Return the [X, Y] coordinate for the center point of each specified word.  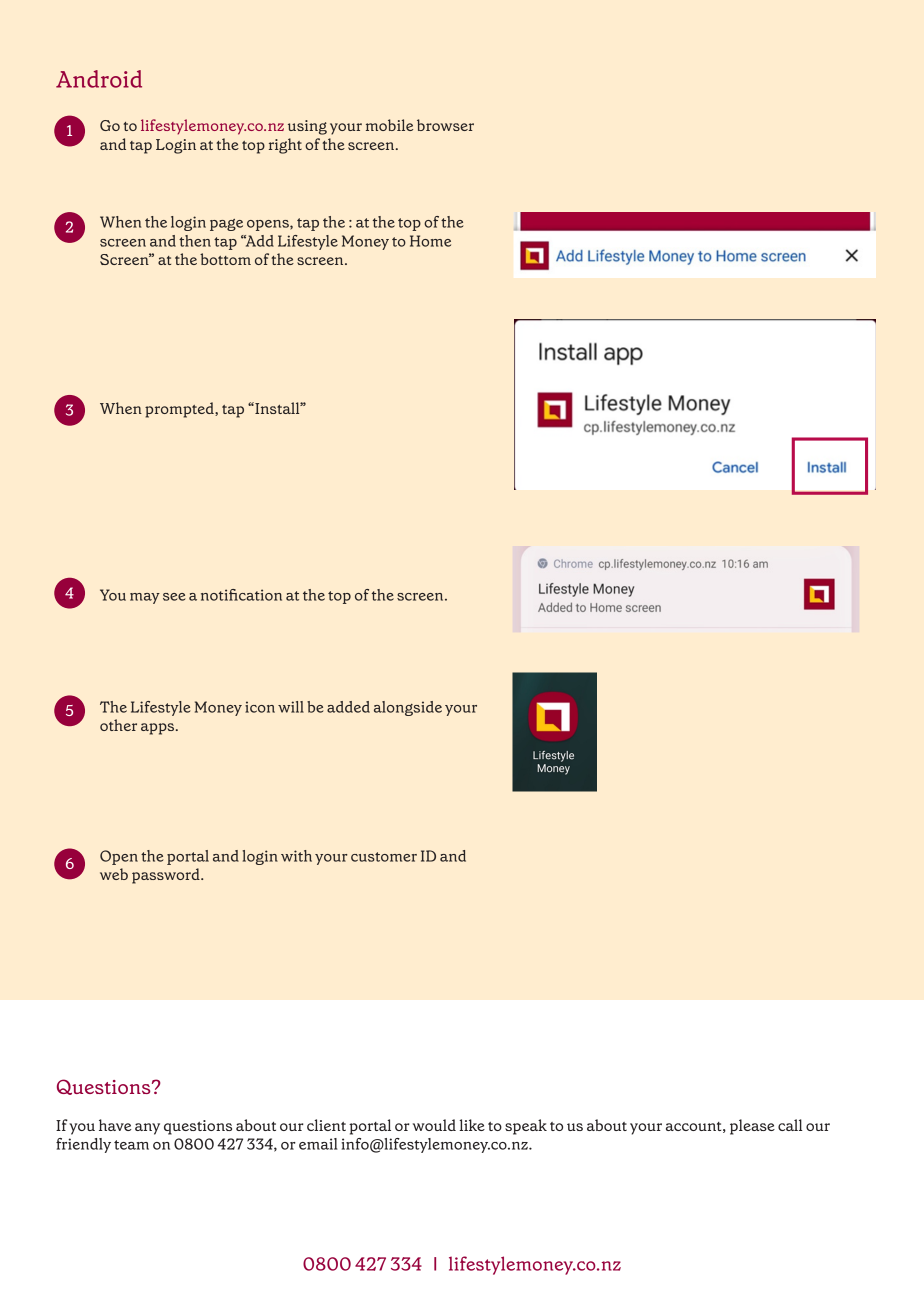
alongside [408, 708]
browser [445, 125]
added [348, 707]
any [147, 1129]
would [434, 1125]
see [174, 597]
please [752, 1127]
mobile [389, 125]
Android [99, 79]
